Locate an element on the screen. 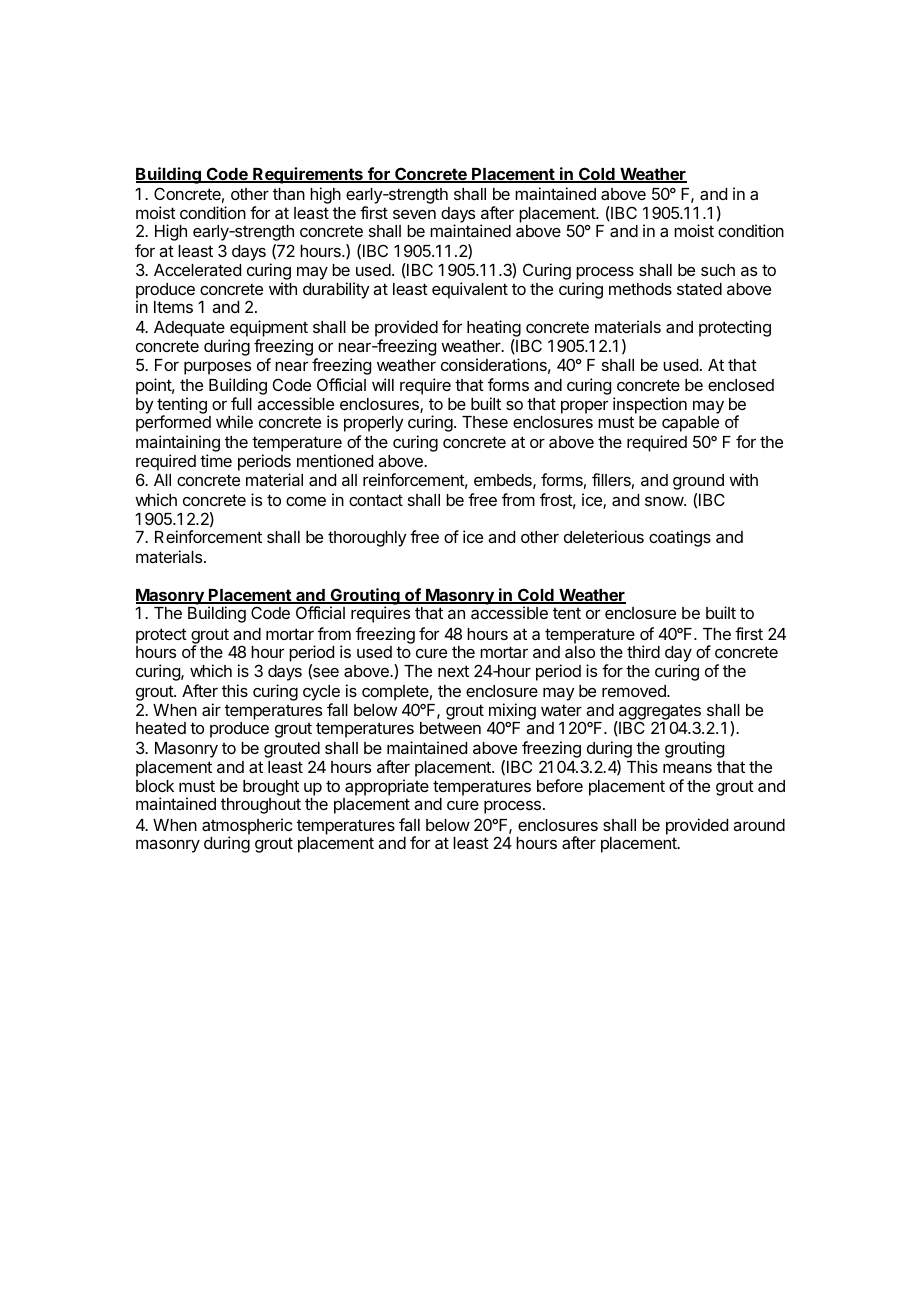  such is located at coordinates (718, 270).
